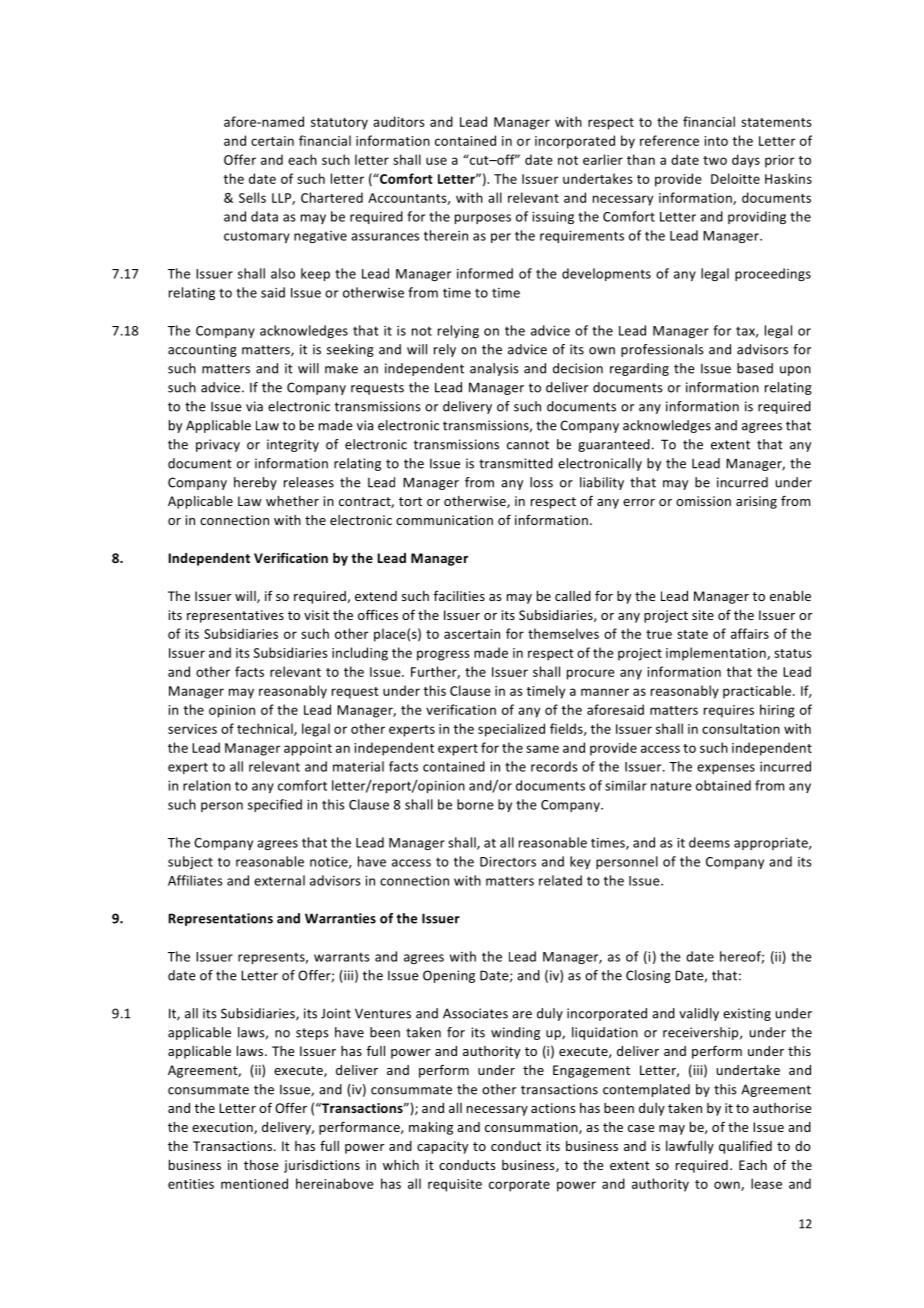 The image size is (924, 1308). What do you see at coordinates (494, 369) in the screenshot?
I see `analysis` at bounding box center [494, 369].
